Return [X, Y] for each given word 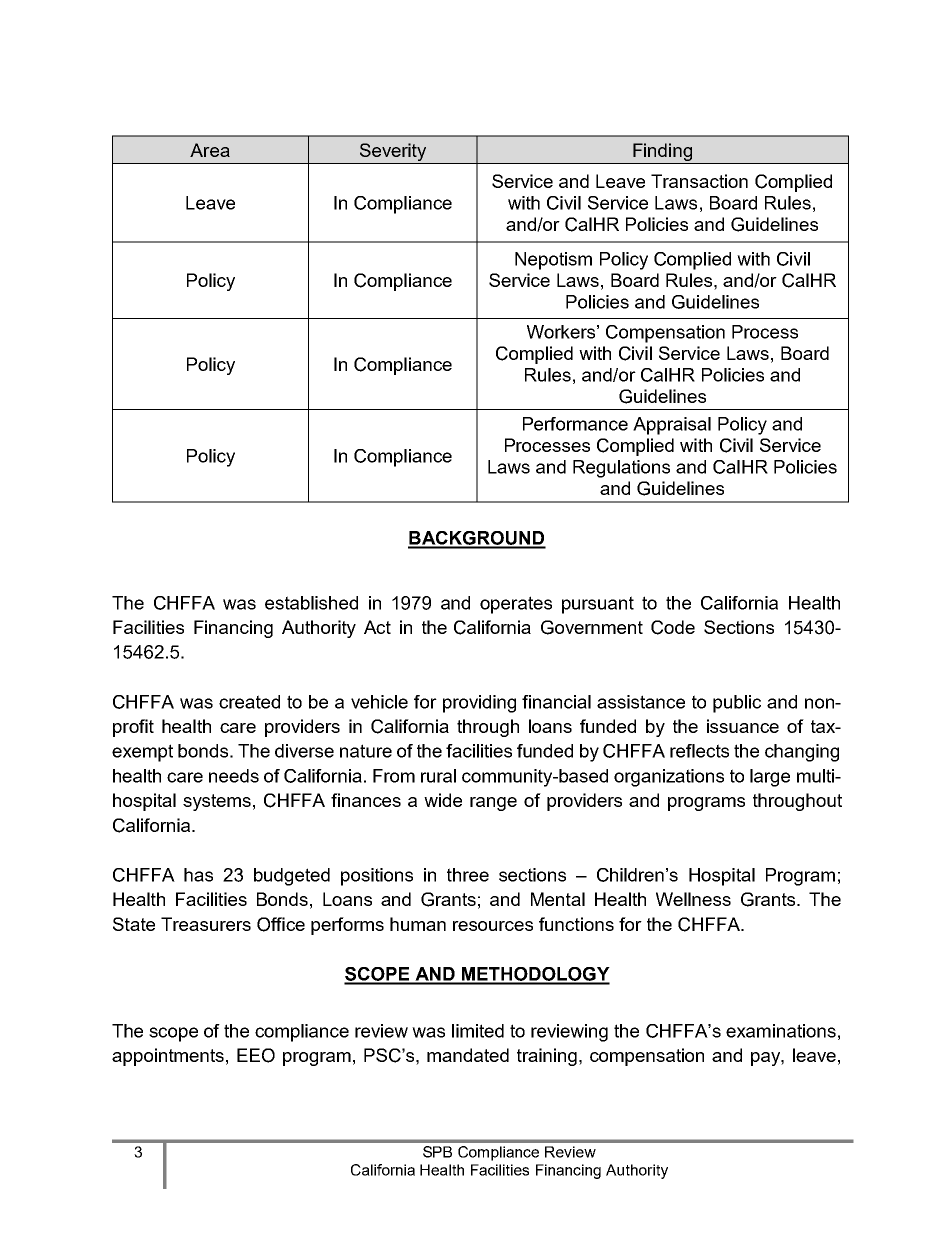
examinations [781, 1031]
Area [210, 150]
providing [479, 704]
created [249, 702]
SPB [437, 1152]
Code [673, 627]
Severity [393, 152]
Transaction [699, 181]
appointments [168, 1057]
